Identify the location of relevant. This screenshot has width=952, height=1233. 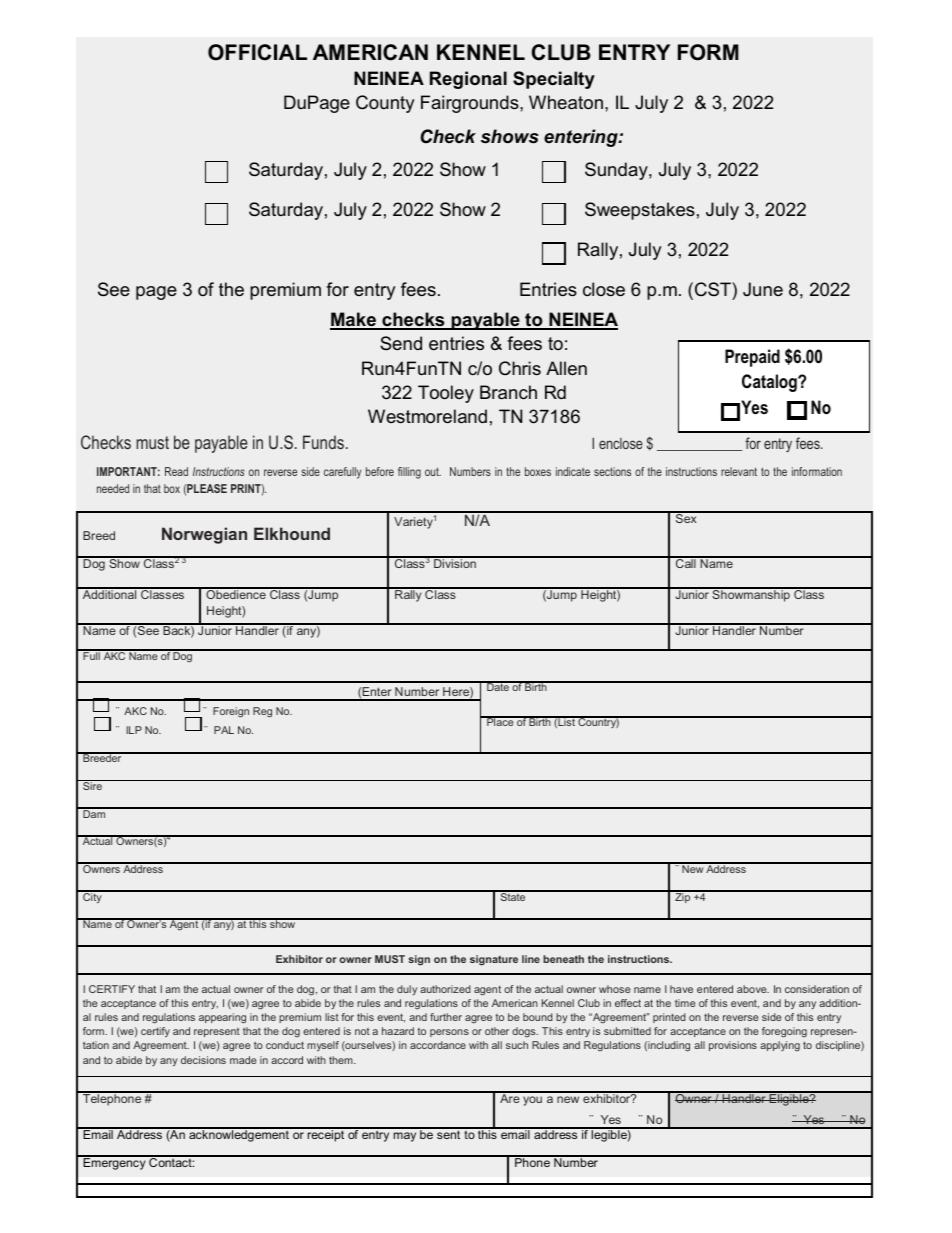
(739, 471).
